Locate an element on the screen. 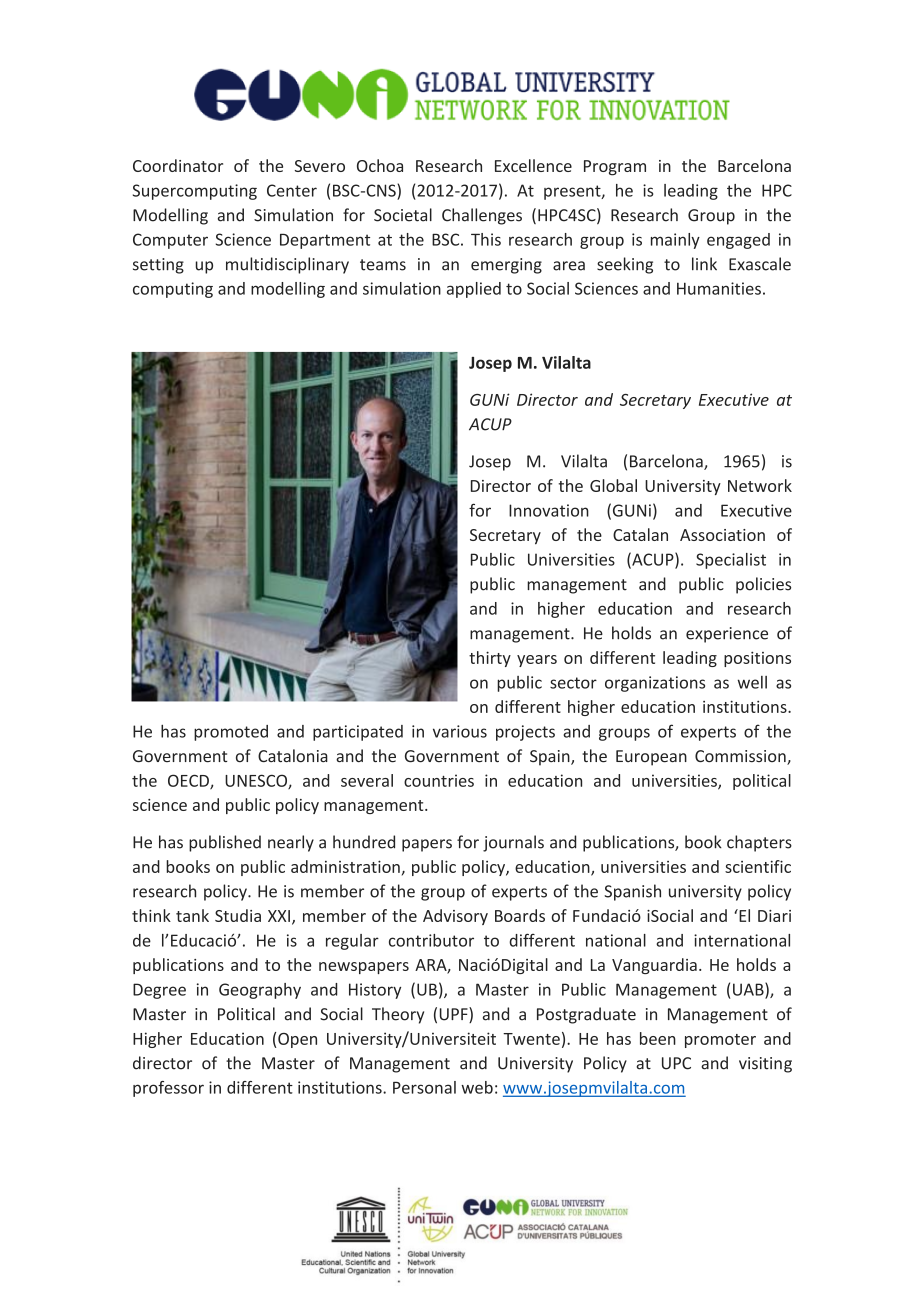 The height and width of the screenshot is (1308, 924). professor is located at coordinates (168, 1089).
